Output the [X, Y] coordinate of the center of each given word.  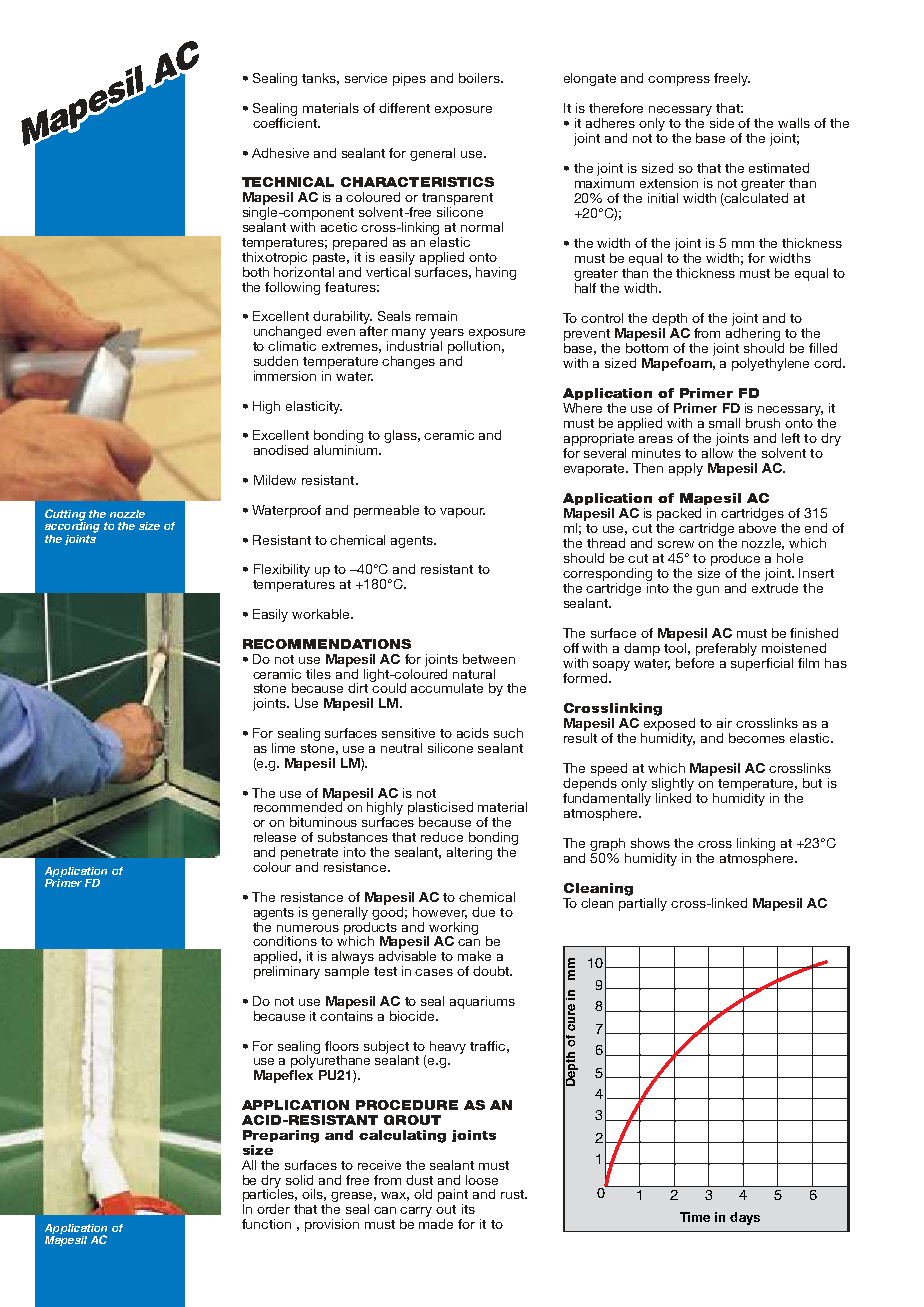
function [266, 1224]
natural [474, 674]
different [404, 108]
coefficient [286, 121]
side [722, 123]
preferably [726, 649]
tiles [318, 674]
